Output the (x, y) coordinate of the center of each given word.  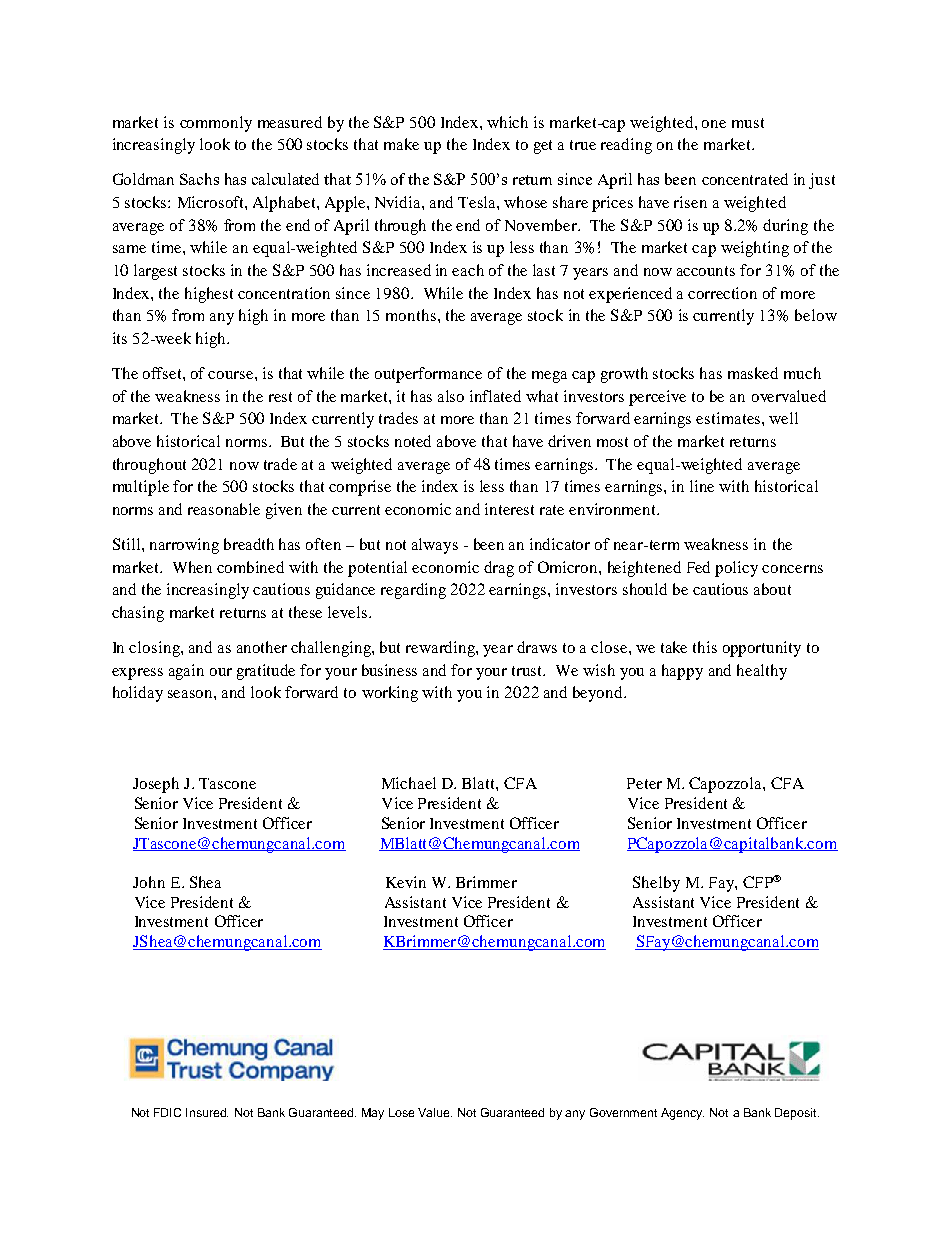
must (748, 123)
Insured (207, 1112)
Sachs (199, 179)
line (702, 486)
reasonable (224, 509)
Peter (644, 783)
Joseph (156, 785)
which (507, 122)
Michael (409, 783)
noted (413, 441)
